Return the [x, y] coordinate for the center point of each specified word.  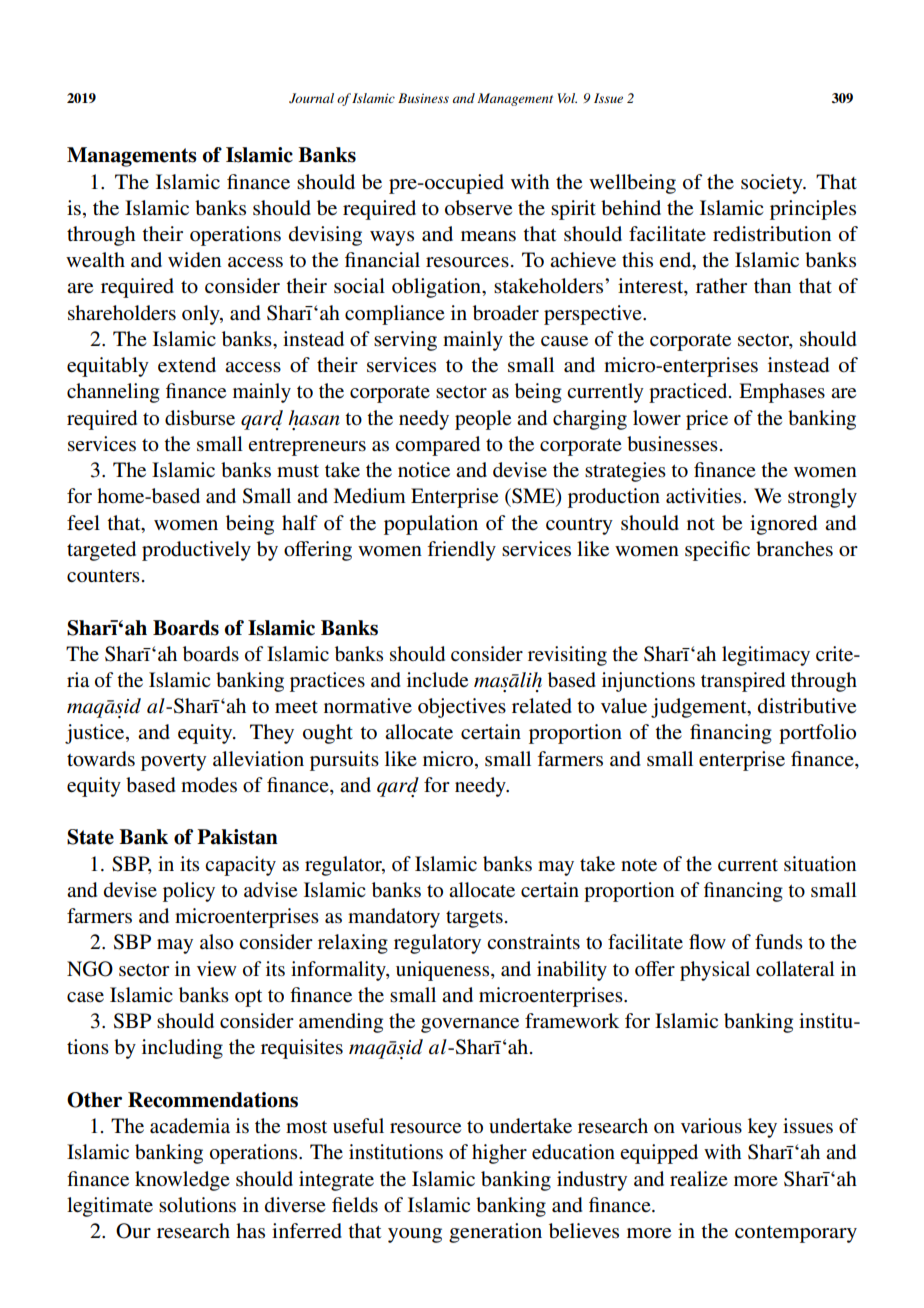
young [415, 1235]
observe [478, 208]
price [707, 420]
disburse [200, 418]
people [483, 420]
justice [96, 734]
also [216, 941]
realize [699, 1179]
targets [474, 919]
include [437, 680]
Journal [311, 98]
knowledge [182, 1181]
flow [707, 941]
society [773, 184]
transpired [743, 682]
